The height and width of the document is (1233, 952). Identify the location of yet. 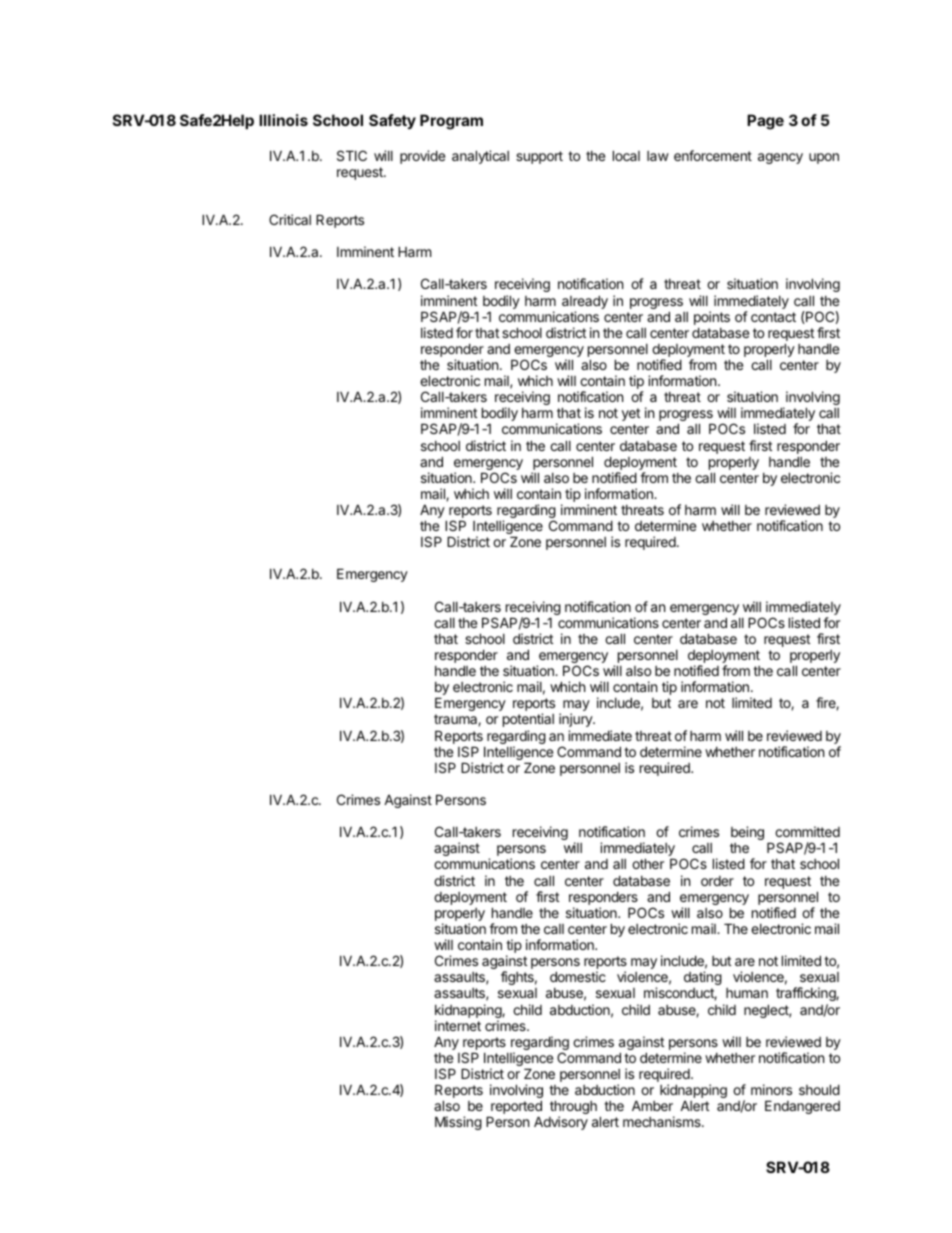
(631, 414).
